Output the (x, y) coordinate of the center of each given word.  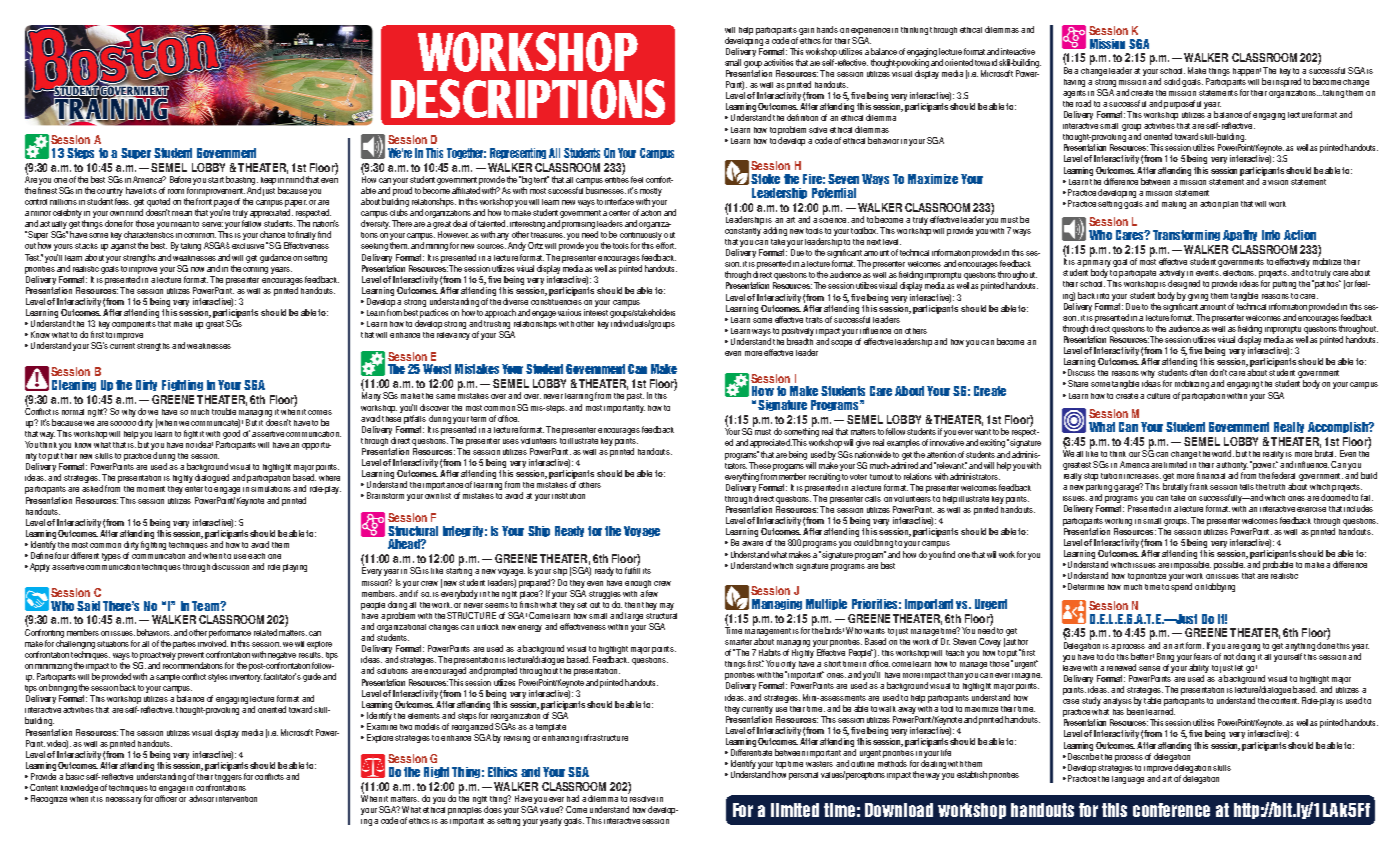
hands (827, 29)
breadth (800, 341)
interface (619, 201)
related (265, 632)
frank (1199, 486)
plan (1230, 205)
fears (1204, 655)
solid (1172, 81)
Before (180, 179)
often (1198, 372)
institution (568, 496)
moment (151, 489)
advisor (201, 798)
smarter (738, 642)
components (134, 325)
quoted (158, 202)
